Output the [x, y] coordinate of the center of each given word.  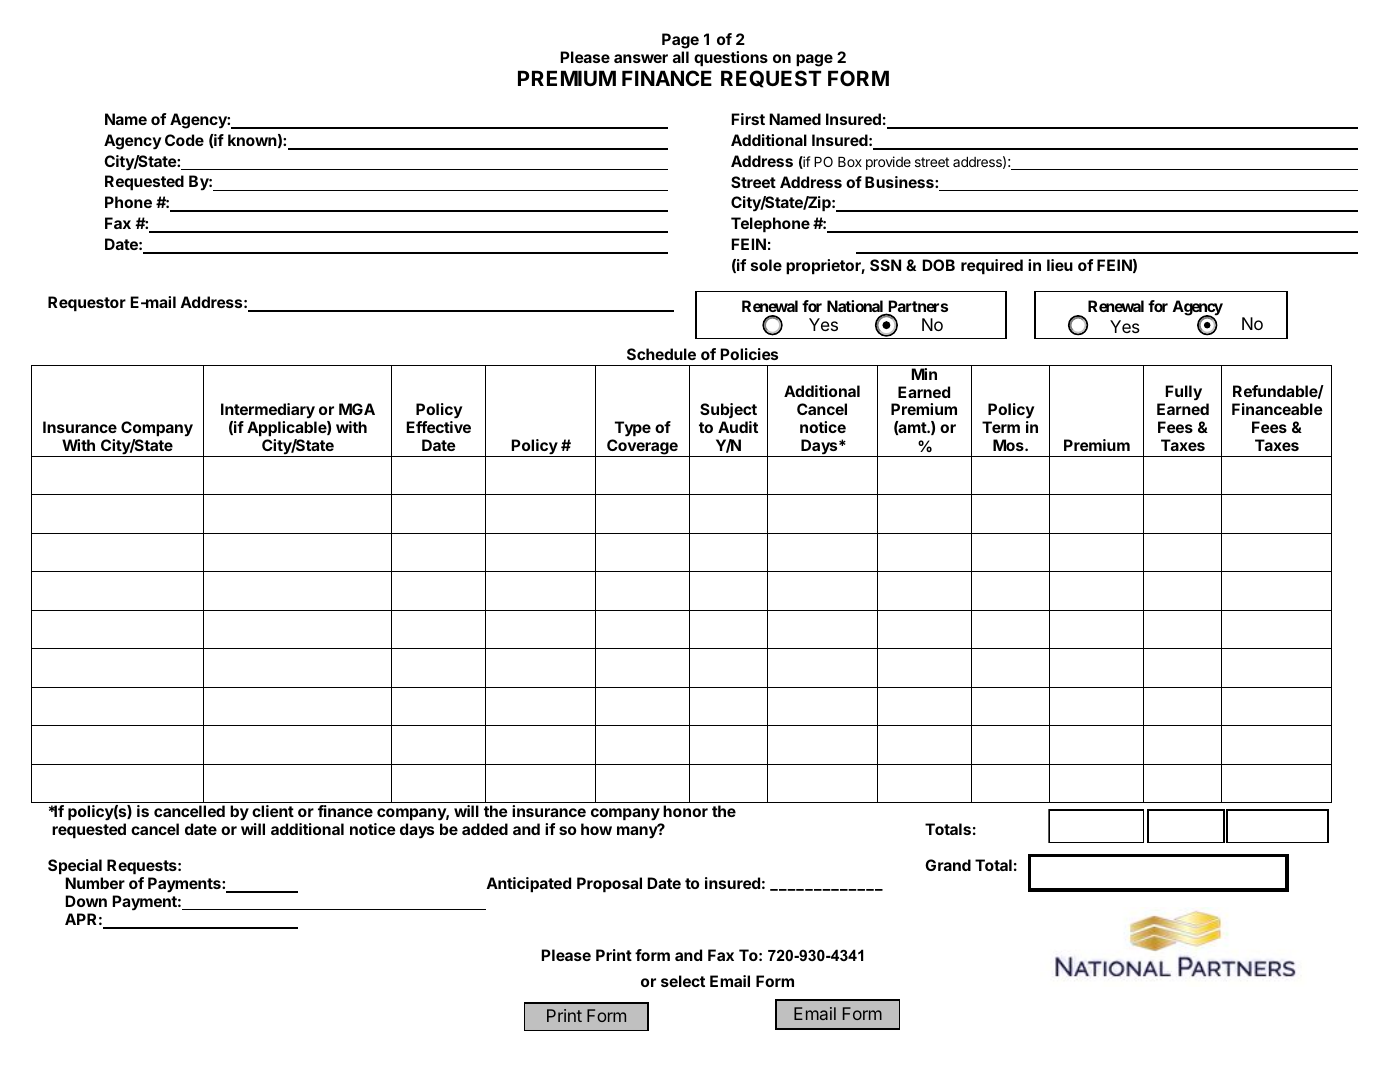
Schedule [661, 354]
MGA [357, 409]
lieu [1060, 265]
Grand [948, 865]
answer [641, 58]
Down [86, 901]
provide [888, 163]
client [273, 811]
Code [184, 140]
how [596, 829]
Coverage [642, 448]
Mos [1009, 445]
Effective [438, 427]
